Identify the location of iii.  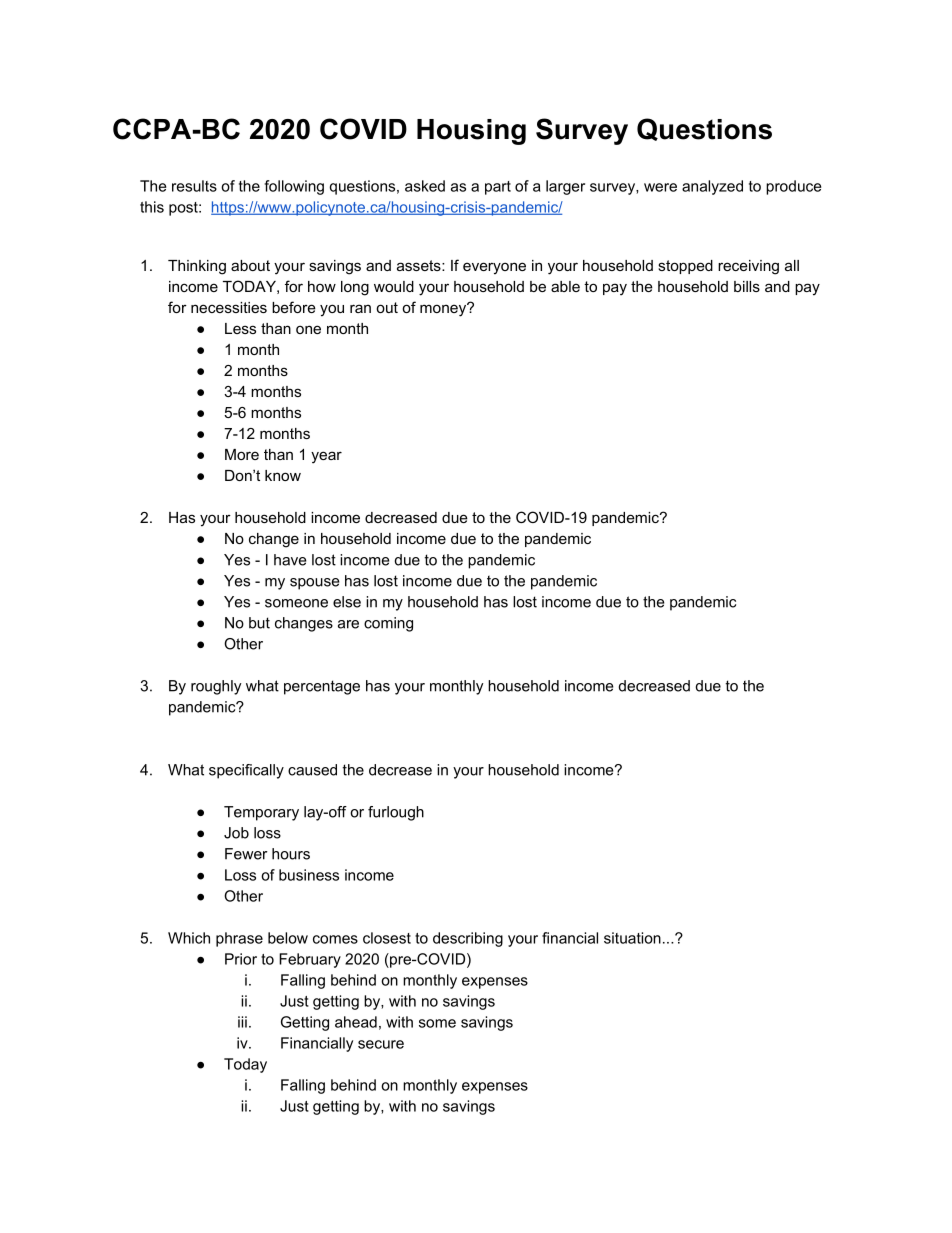
(242, 1022).
